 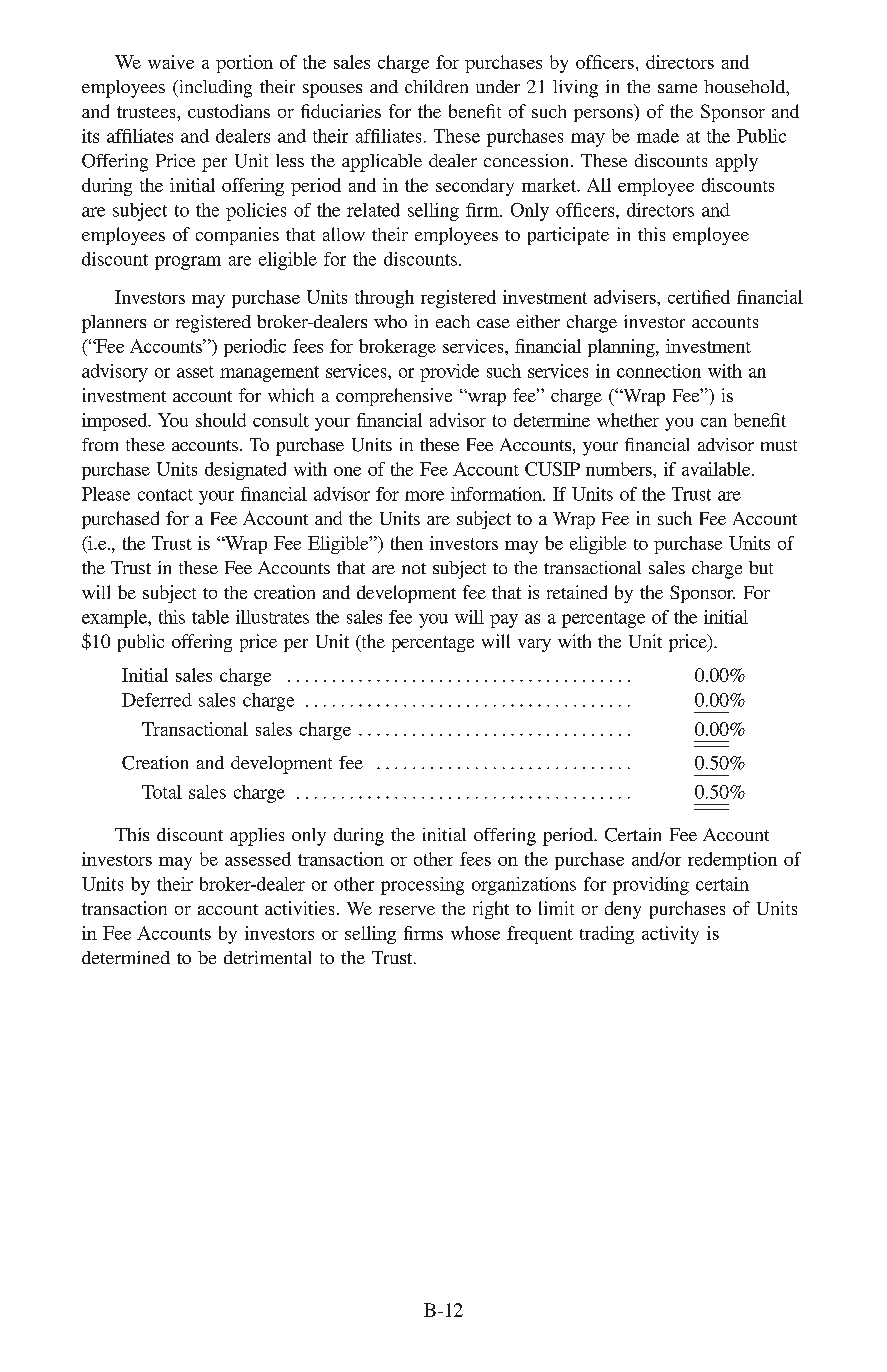 I want to click on more, so click(x=424, y=496).
